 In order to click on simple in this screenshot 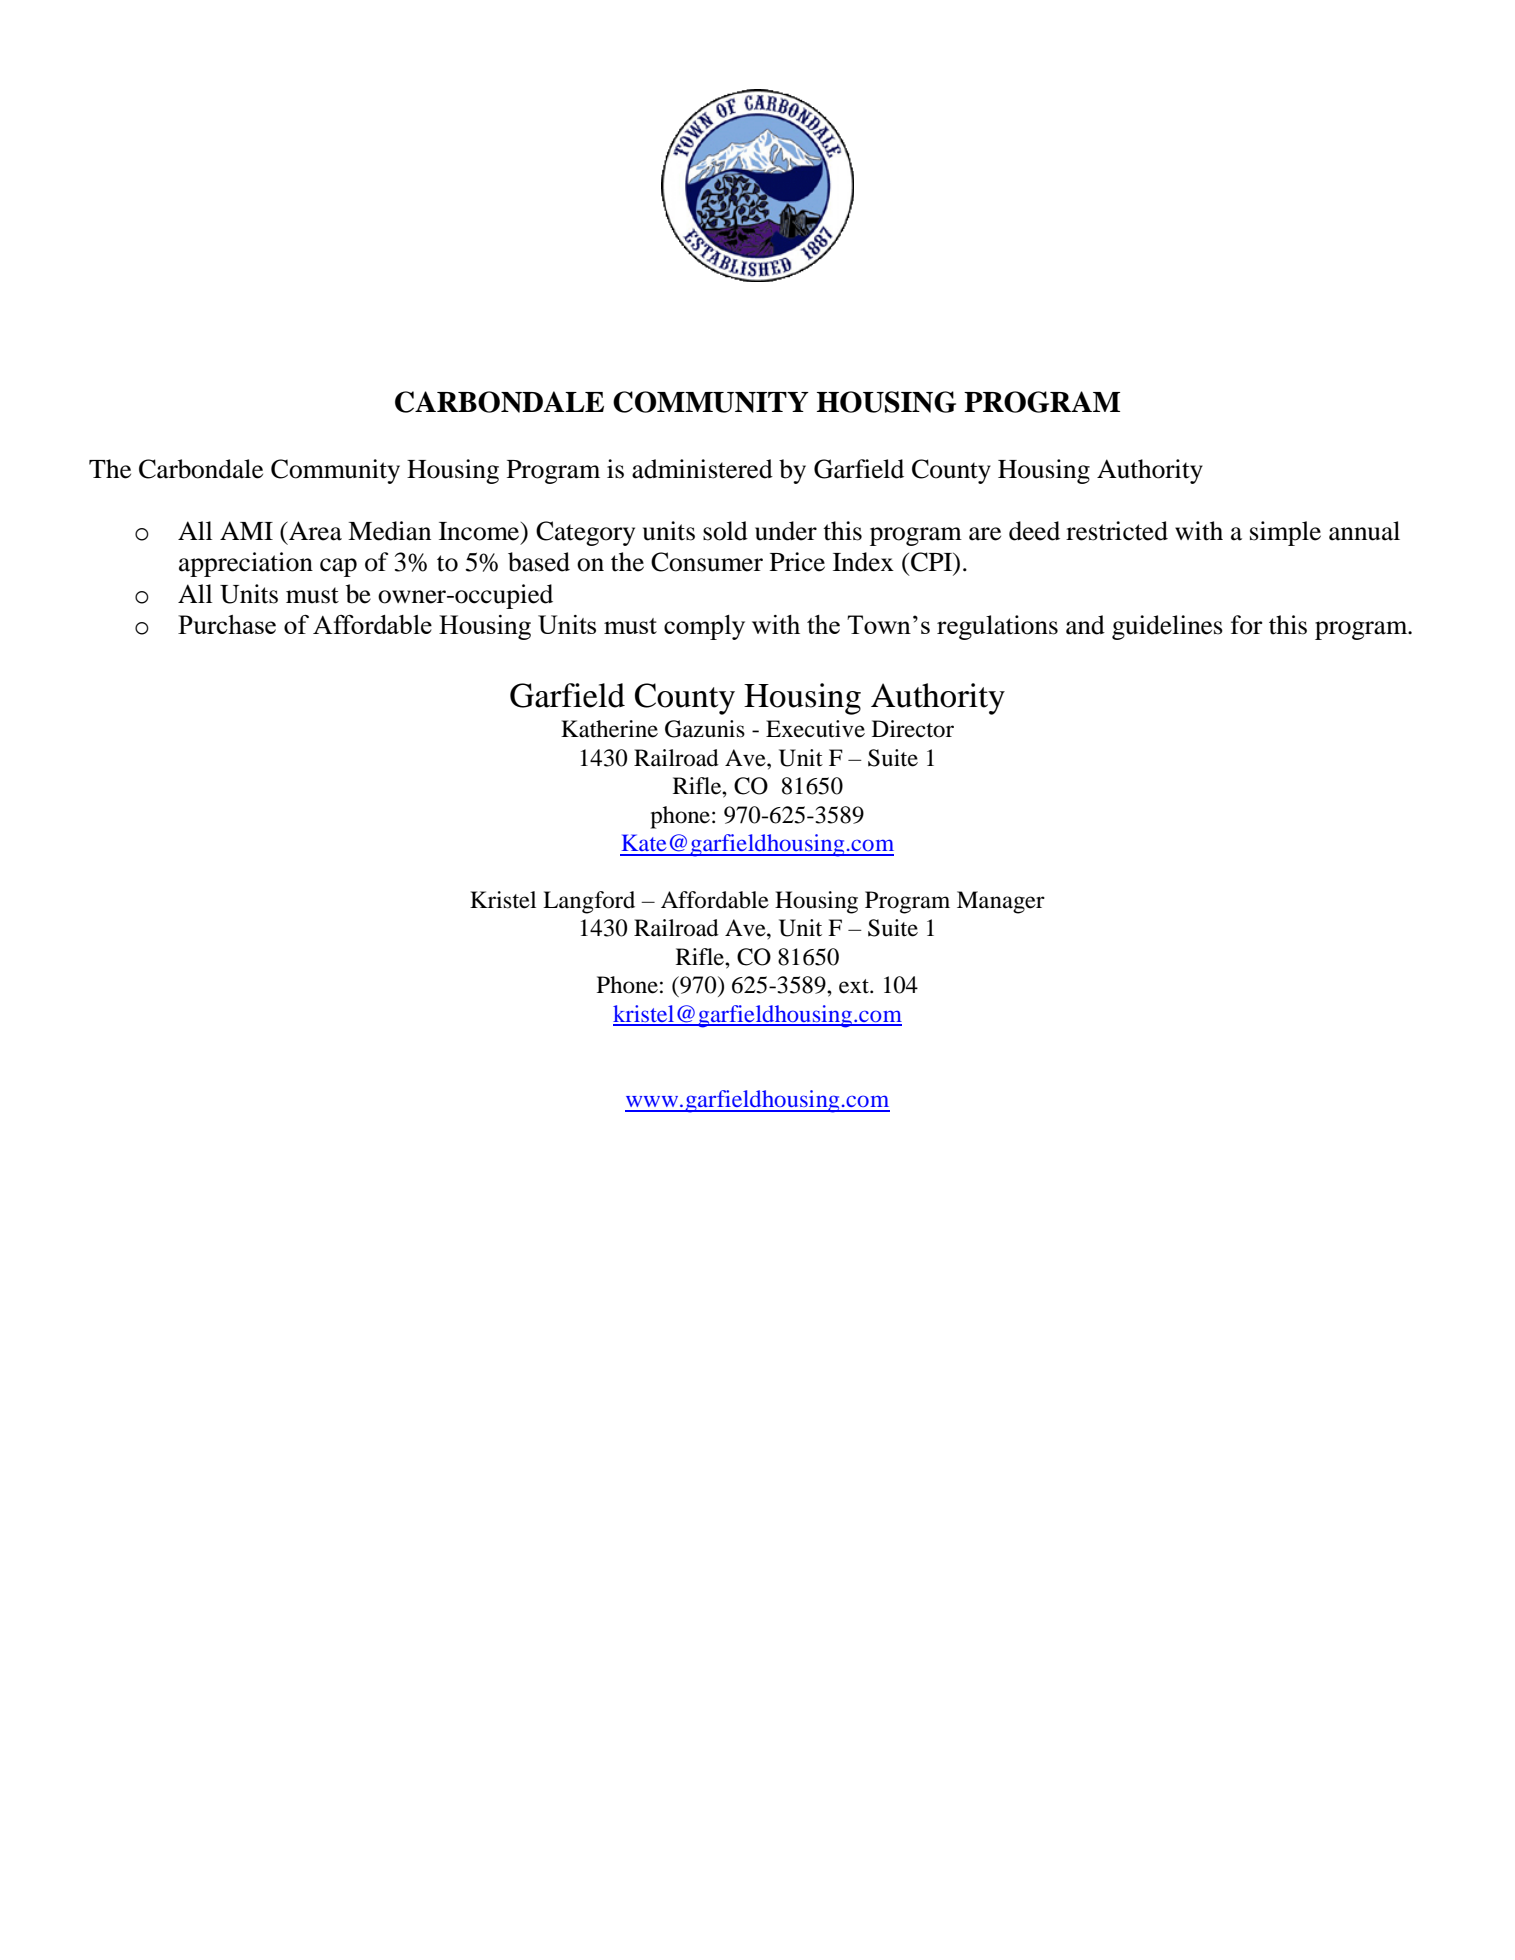, I will do `click(1285, 533)`.
